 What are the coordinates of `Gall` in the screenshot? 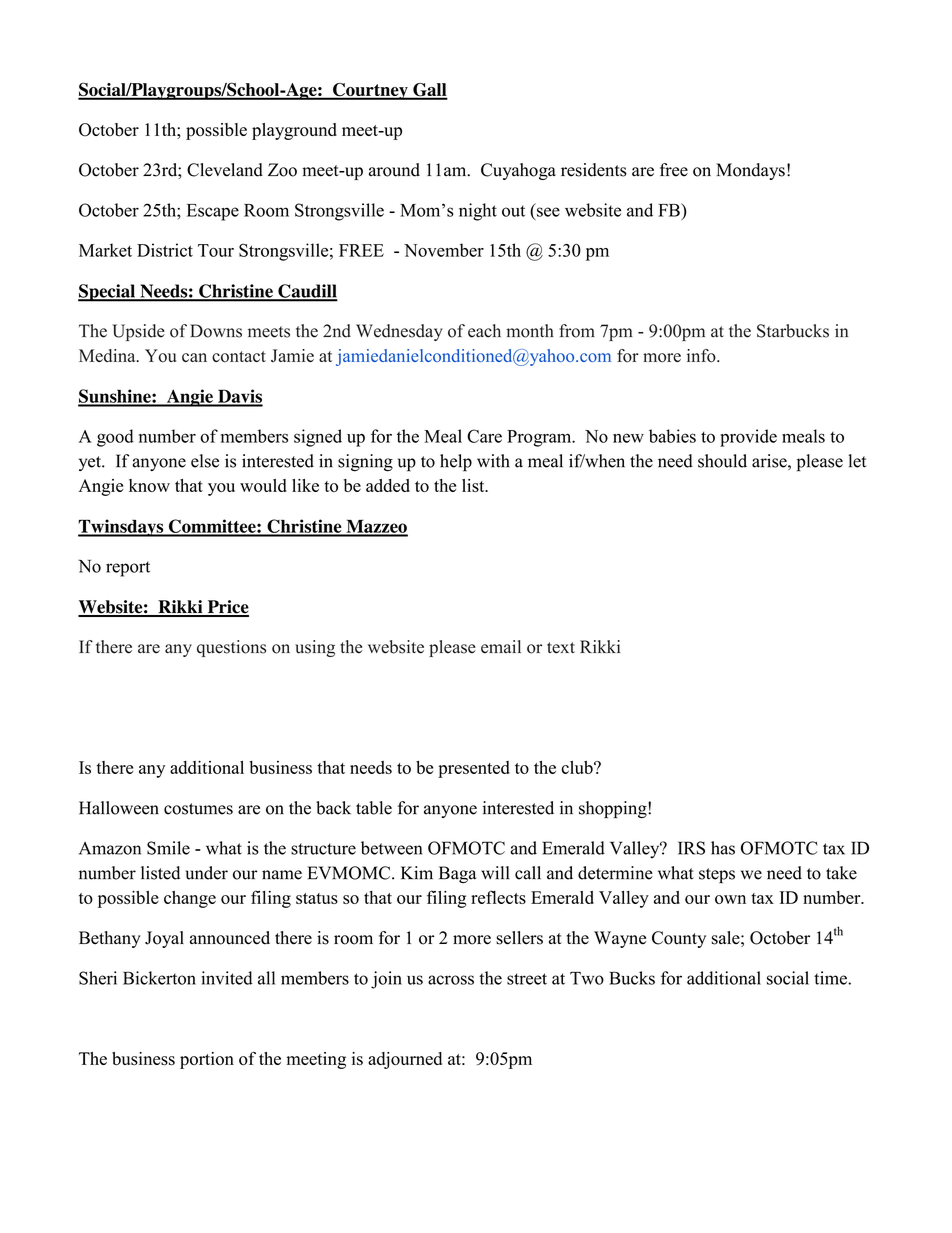 It's located at (429, 91).
